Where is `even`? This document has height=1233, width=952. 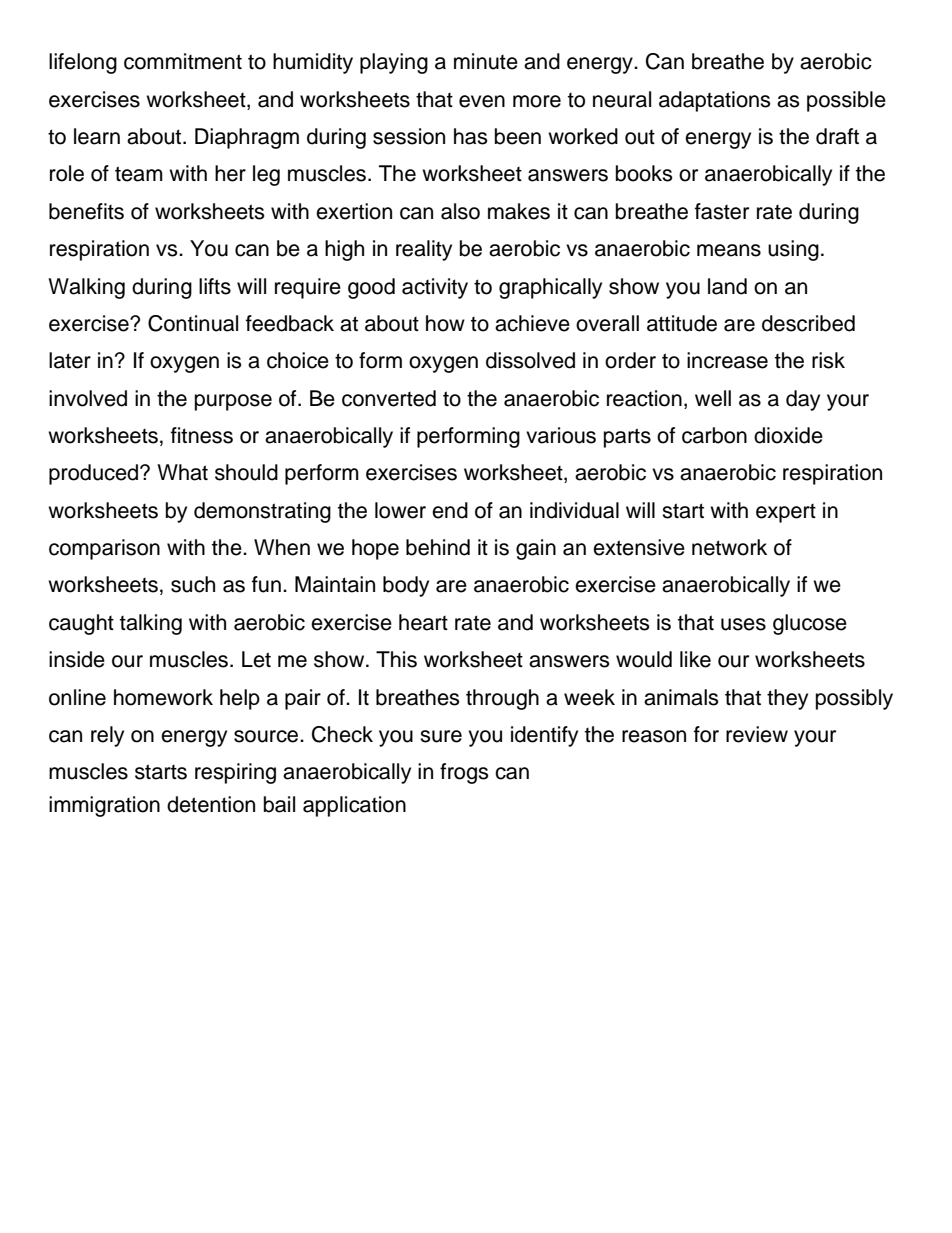
even is located at coordinates (482, 101).
